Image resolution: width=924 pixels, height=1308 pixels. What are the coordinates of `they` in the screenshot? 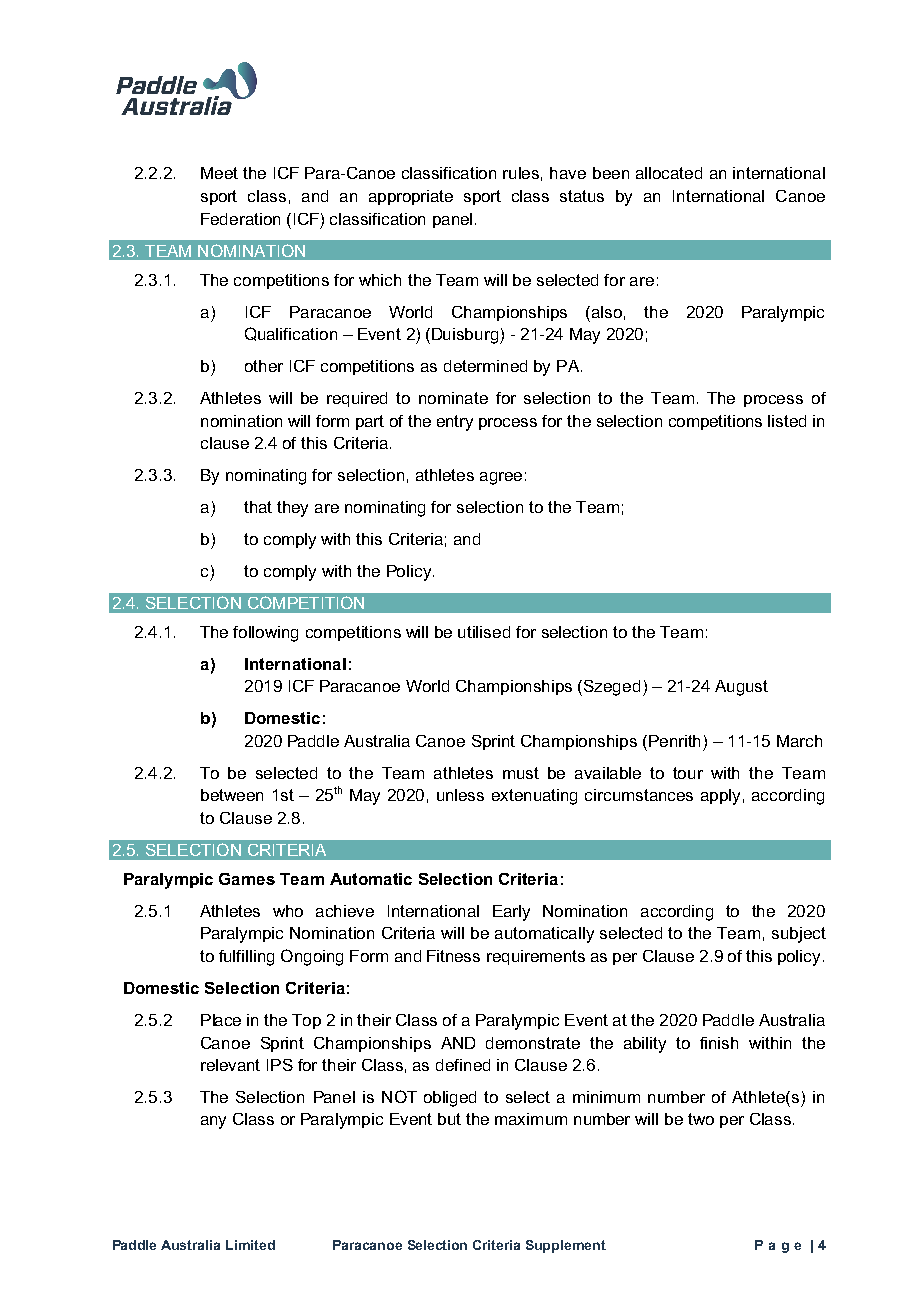 It's located at (292, 509).
